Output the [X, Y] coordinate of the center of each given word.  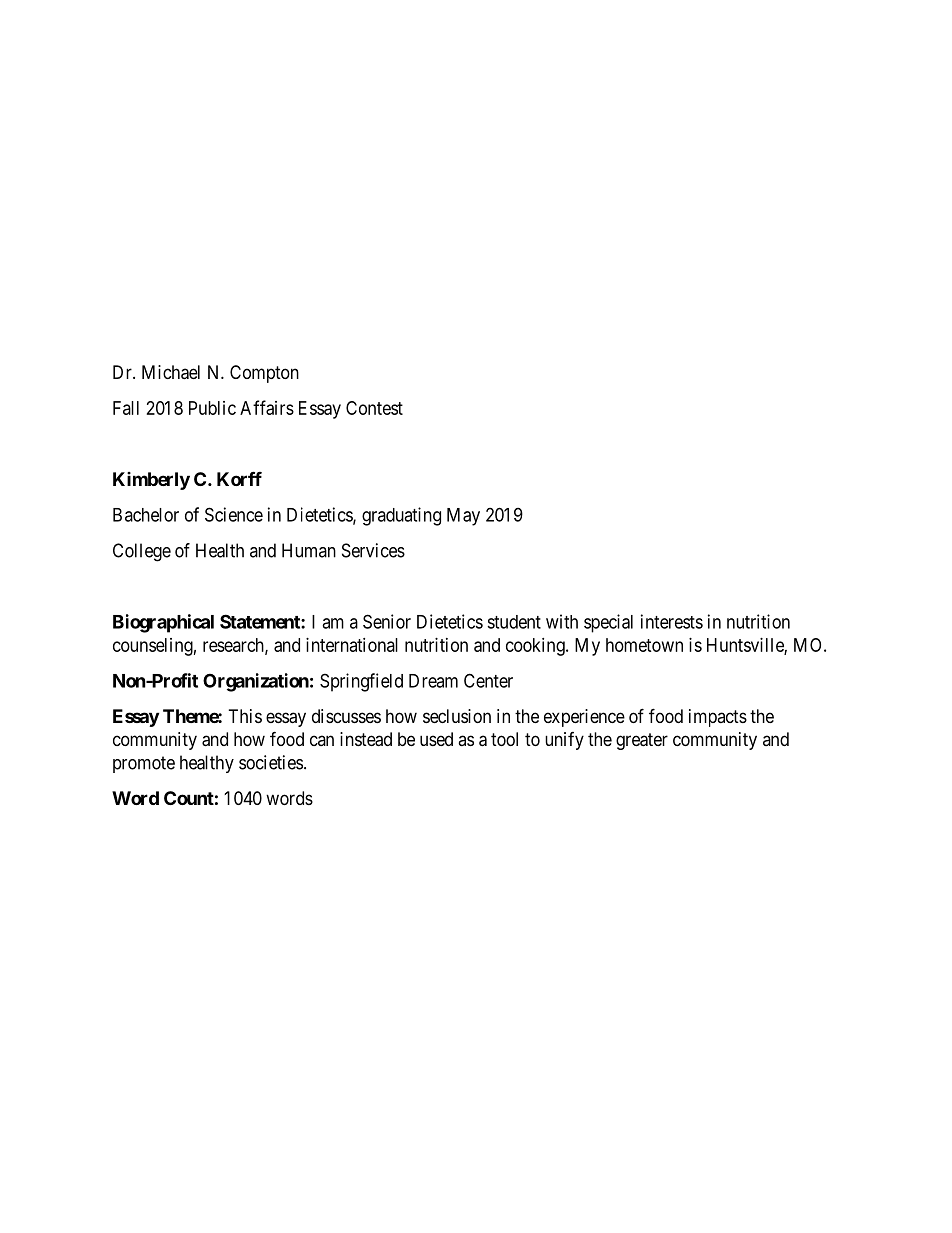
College [142, 552]
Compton [264, 374]
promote [144, 764]
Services [373, 550]
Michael [171, 372]
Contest [374, 408]
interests [672, 621]
